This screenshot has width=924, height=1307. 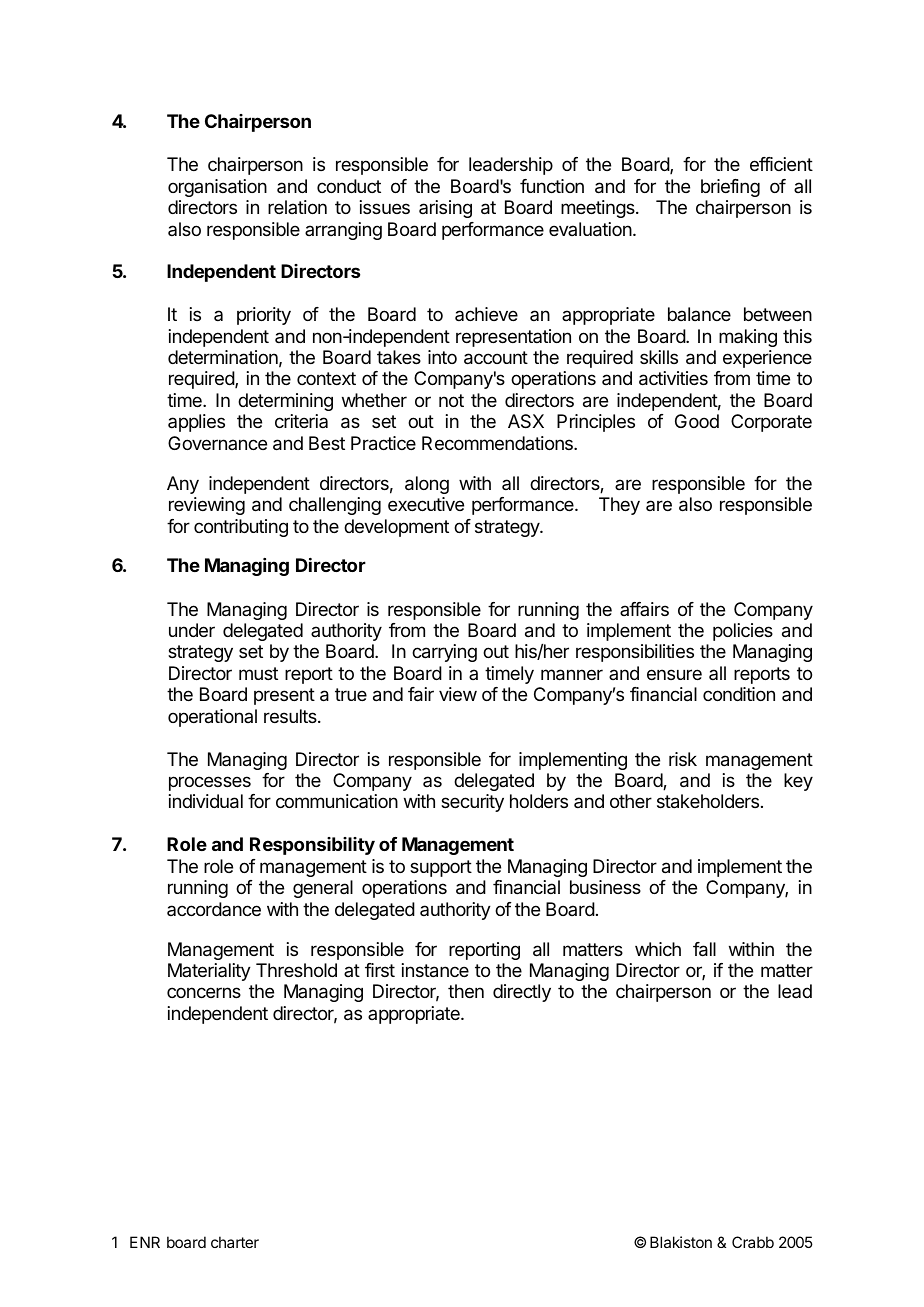 What do you see at coordinates (444, 653) in the screenshot?
I see `carrying` at bounding box center [444, 653].
